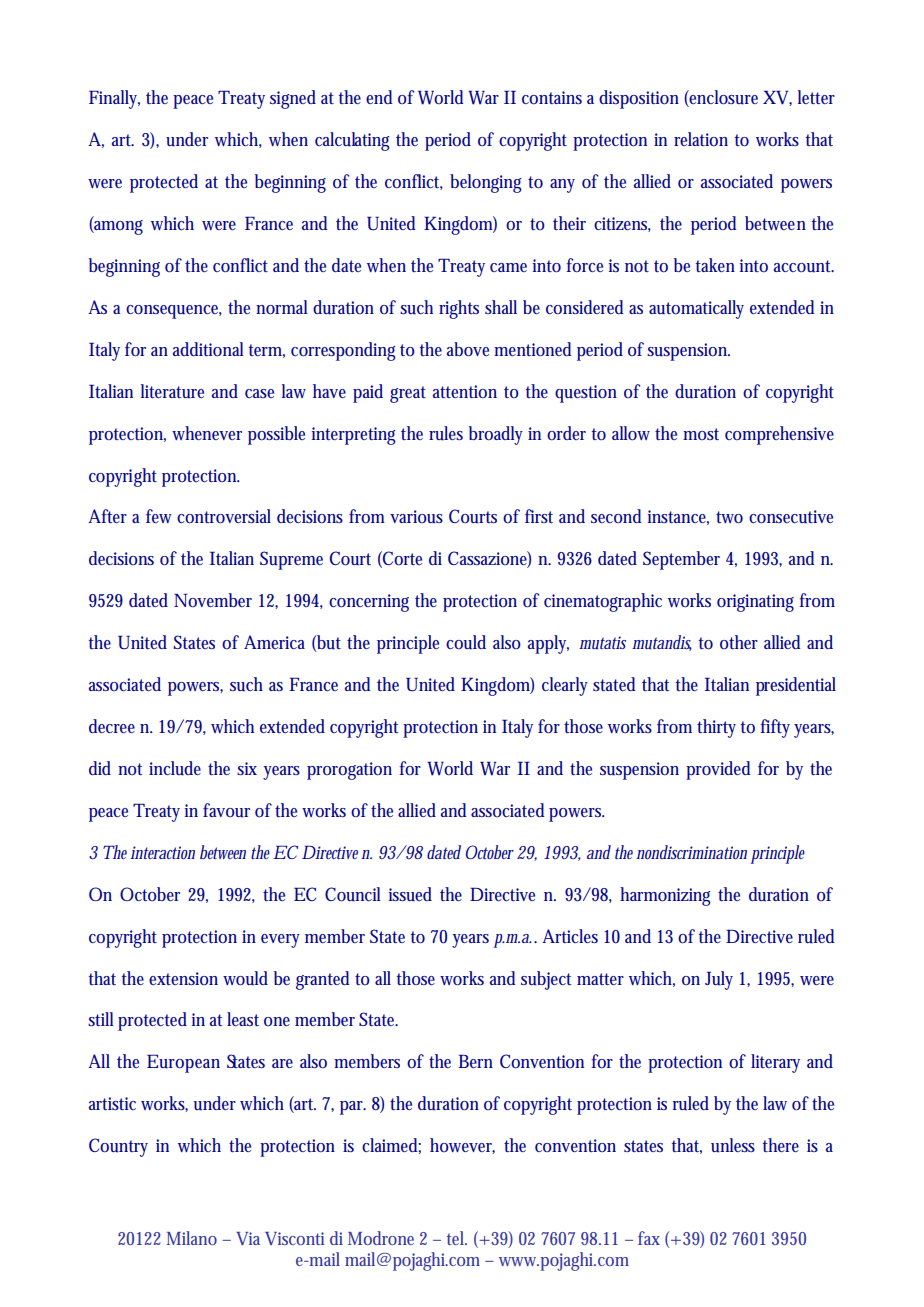 Image resolution: width=924 pixels, height=1307 pixels. What do you see at coordinates (457, 1238) in the screenshot?
I see `tel` at bounding box center [457, 1238].
